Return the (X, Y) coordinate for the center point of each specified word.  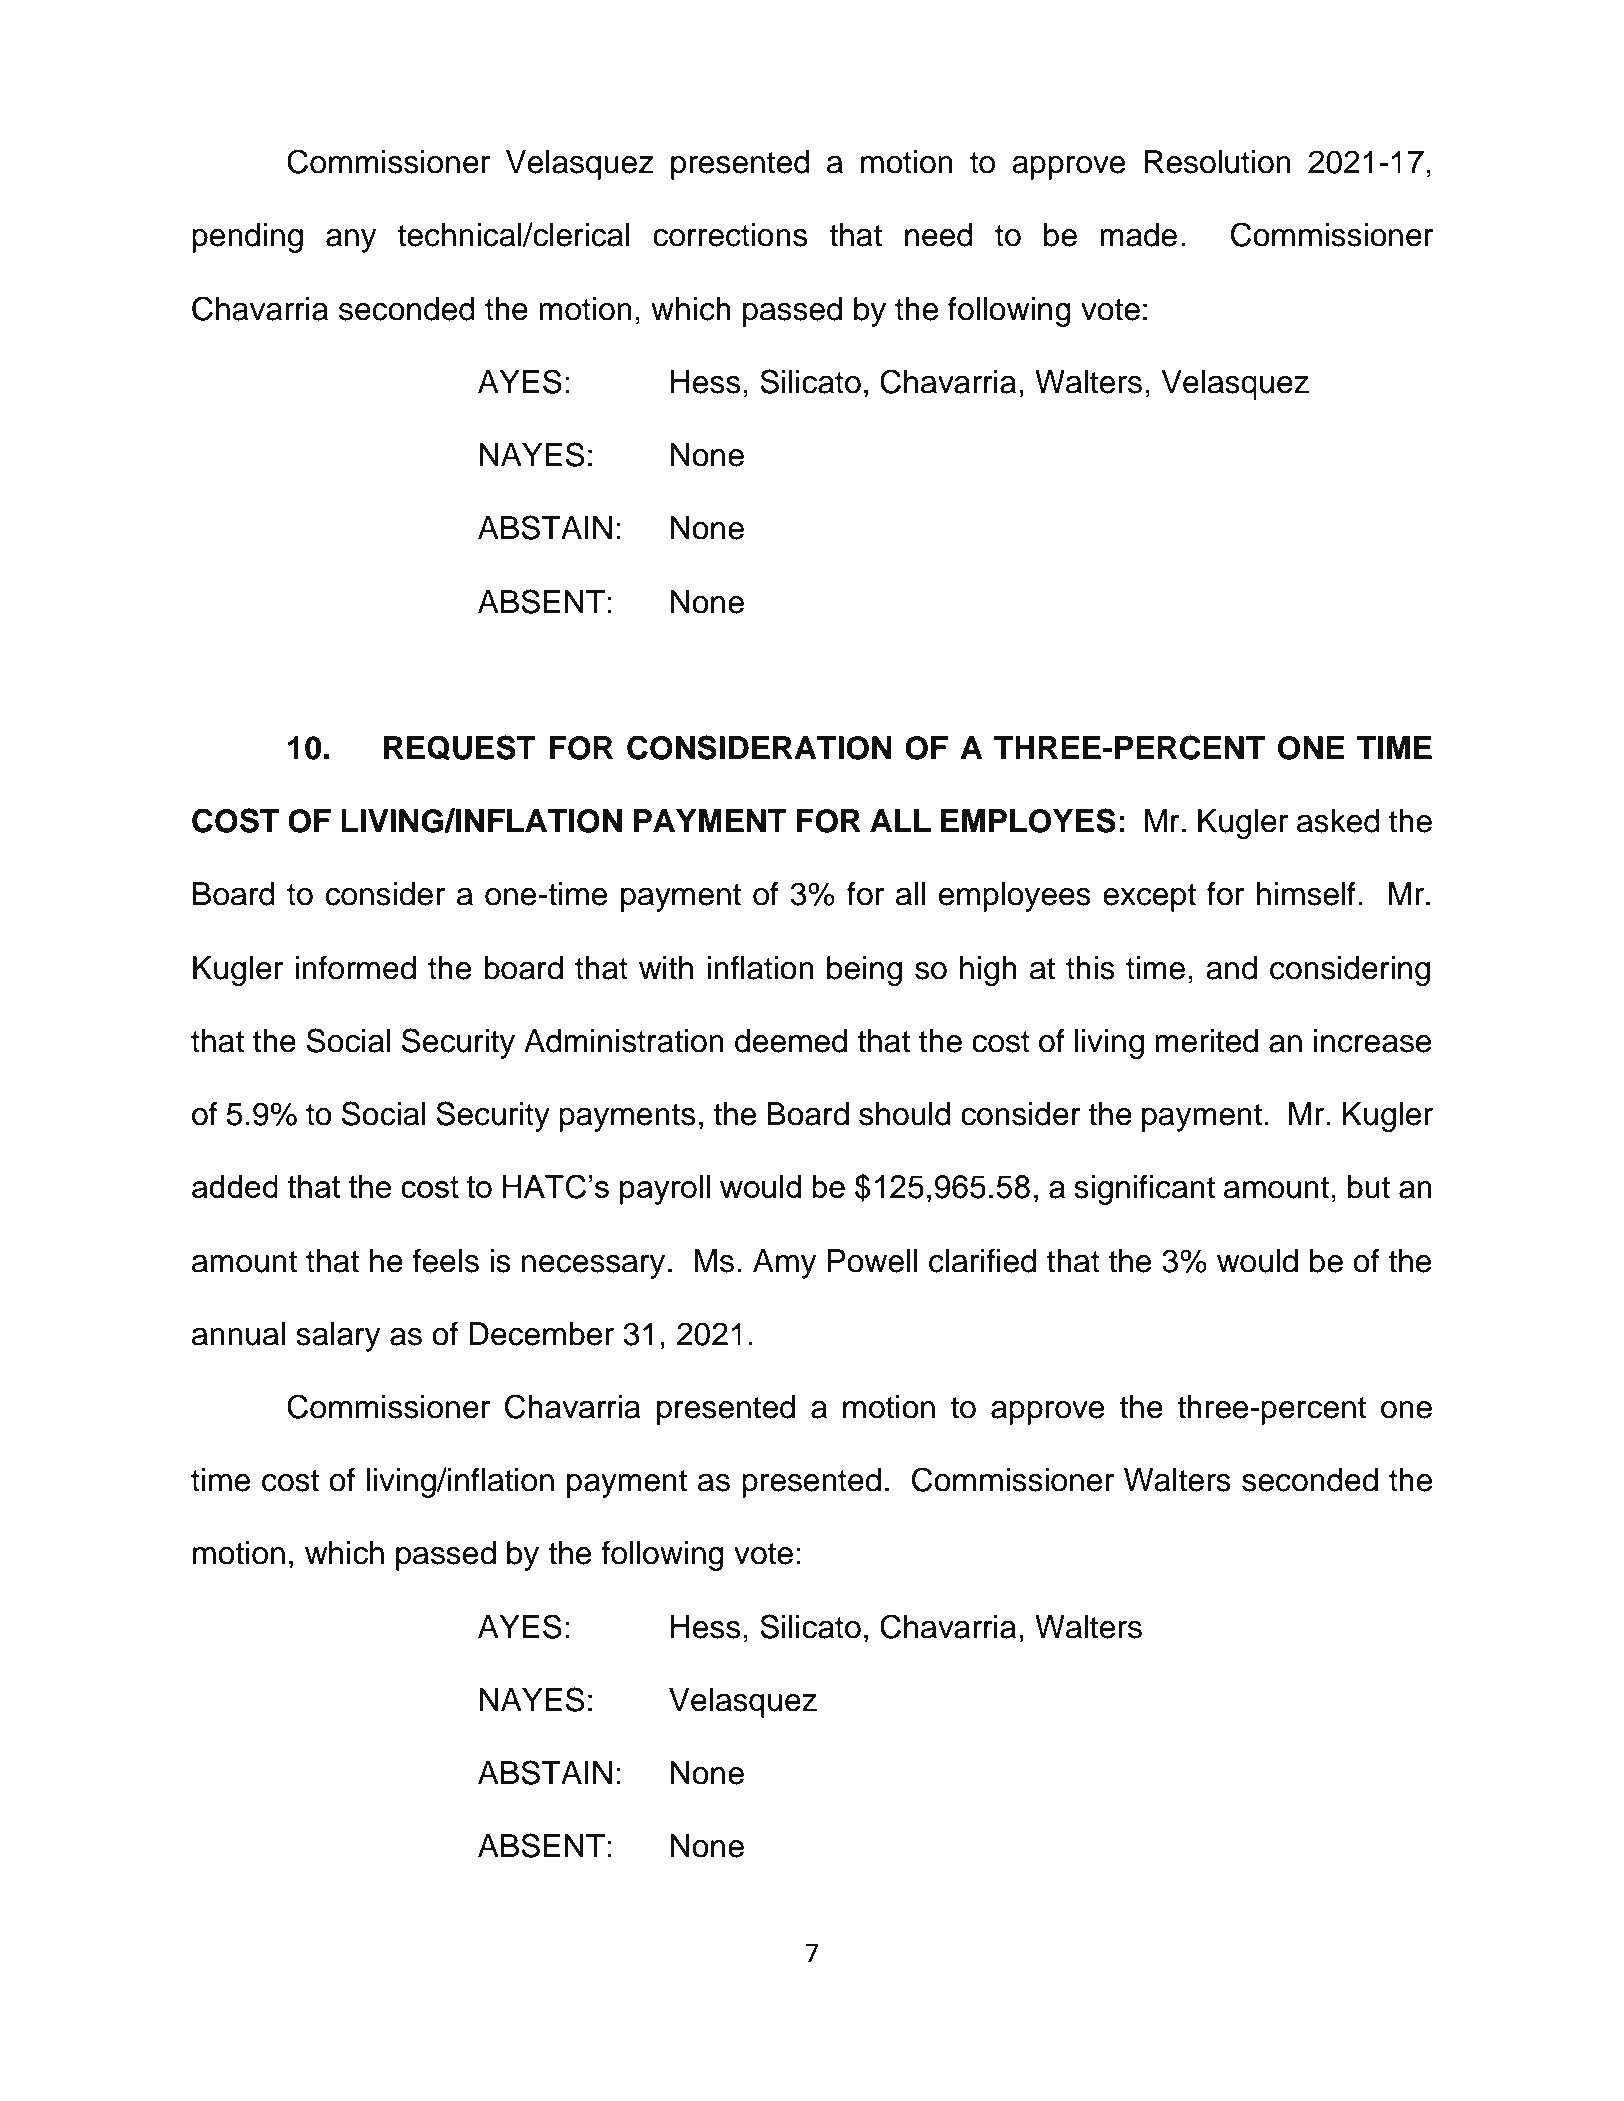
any (351, 241)
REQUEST (460, 748)
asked (1338, 821)
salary (338, 1337)
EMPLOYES (1028, 820)
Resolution (1218, 162)
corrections (730, 235)
